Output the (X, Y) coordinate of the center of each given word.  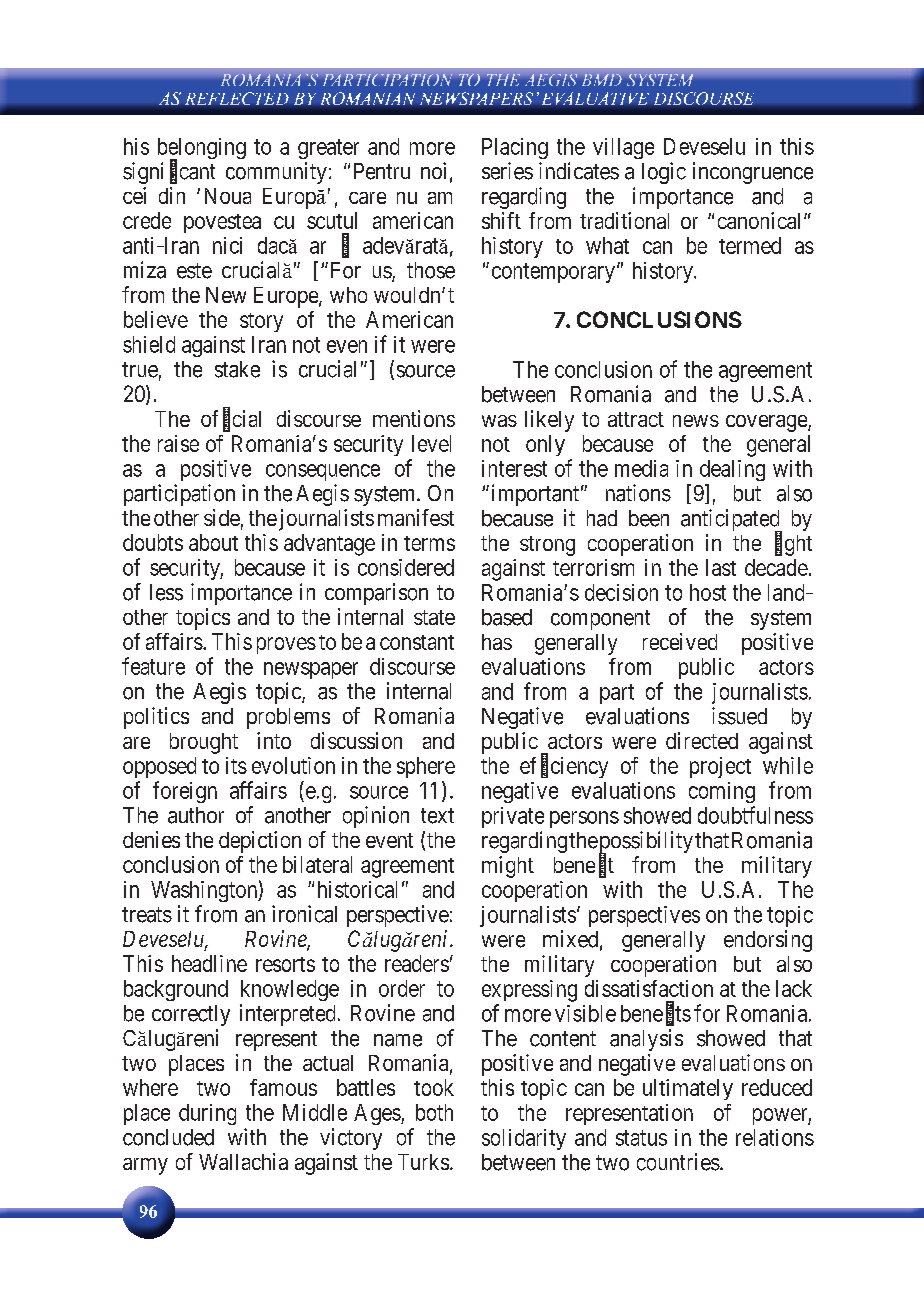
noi (433, 170)
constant (417, 642)
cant (197, 172)
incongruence (753, 173)
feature (153, 666)
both (434, 1112)
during (207, 1114)
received (680, 641)
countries (678, 1162)
